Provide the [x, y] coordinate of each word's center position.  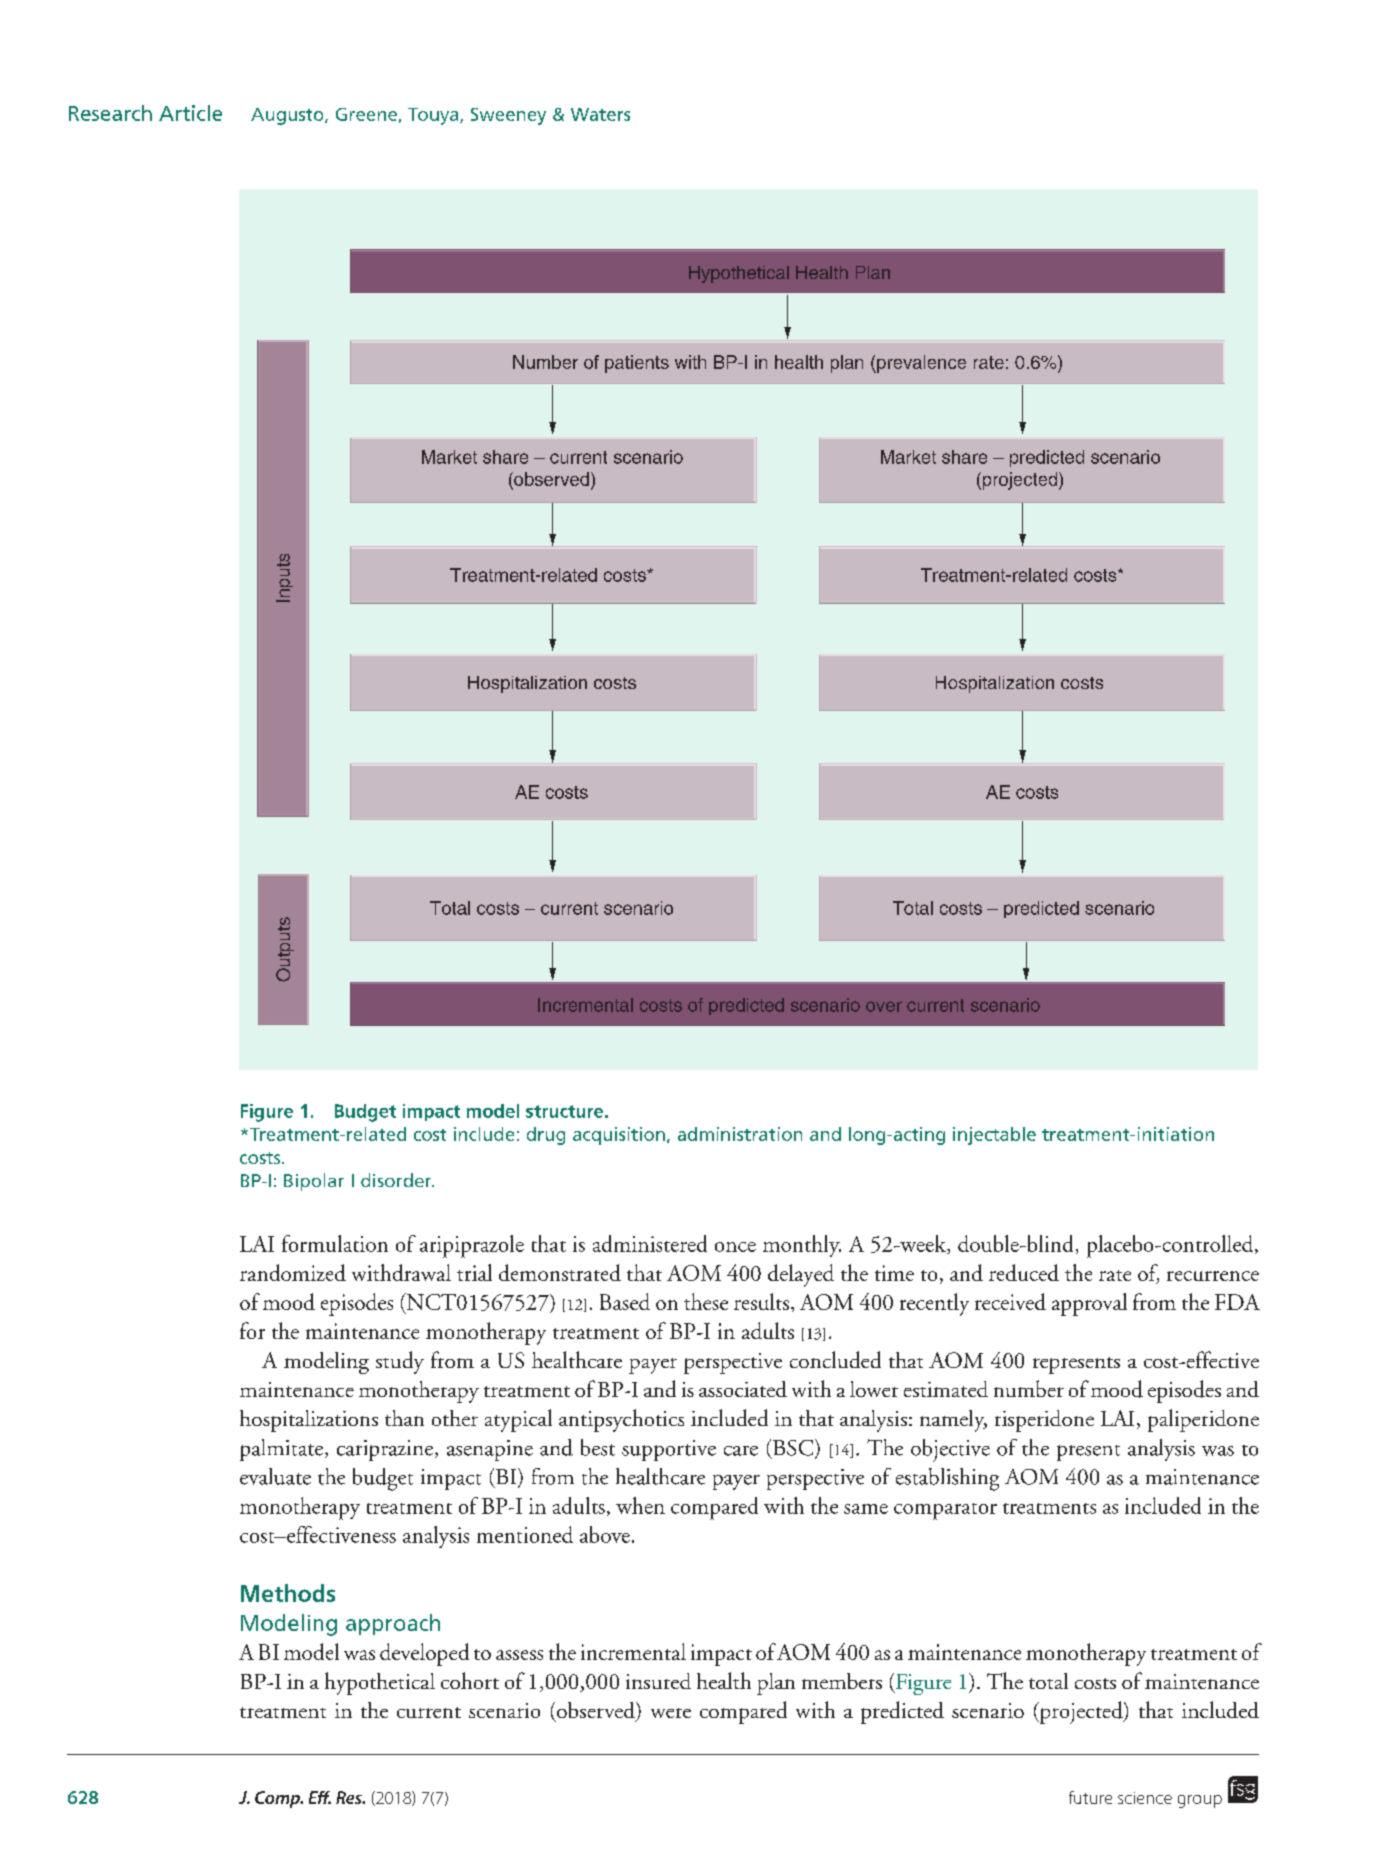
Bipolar [314, 1182]
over [884, 1006]
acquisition [619, 1136]
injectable [994, 1136]
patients [637, 364]
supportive [669, 1450]
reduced [1024, 1272]
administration [740, 1134]
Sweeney [508, 116]
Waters [600, 114]
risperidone [1044, 1421]
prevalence [920, 364]
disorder [397, 1180]
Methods [288, 1593]
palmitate [283, 1450]
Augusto [288, 116]
